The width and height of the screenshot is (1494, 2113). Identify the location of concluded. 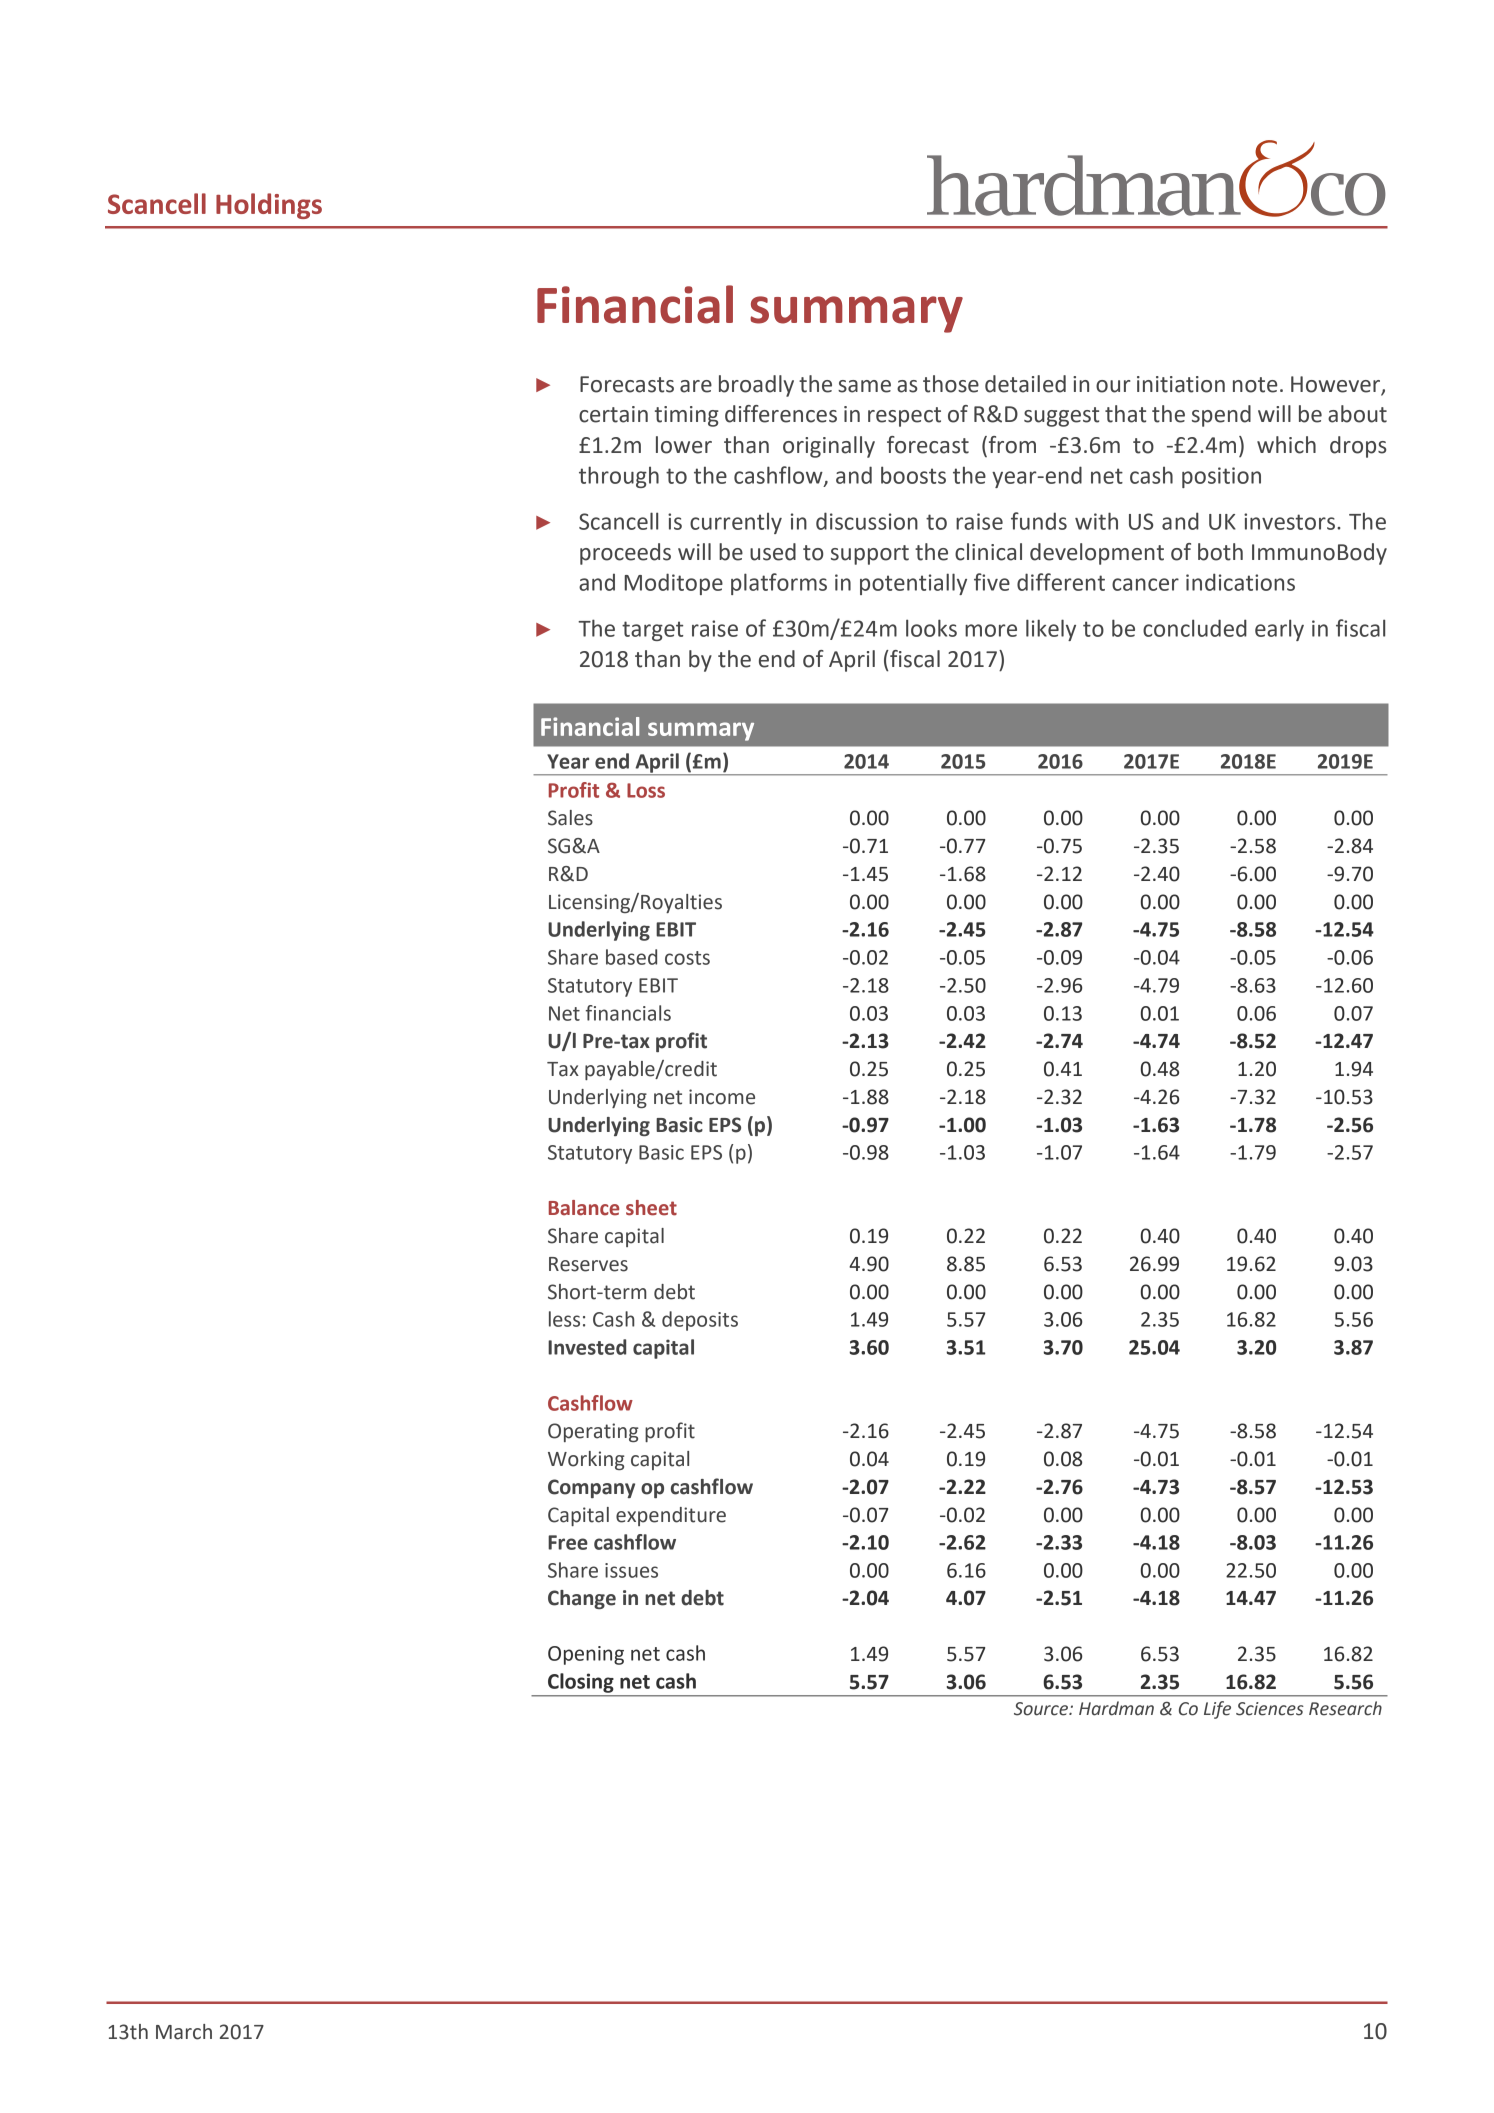
(1195, 628).
